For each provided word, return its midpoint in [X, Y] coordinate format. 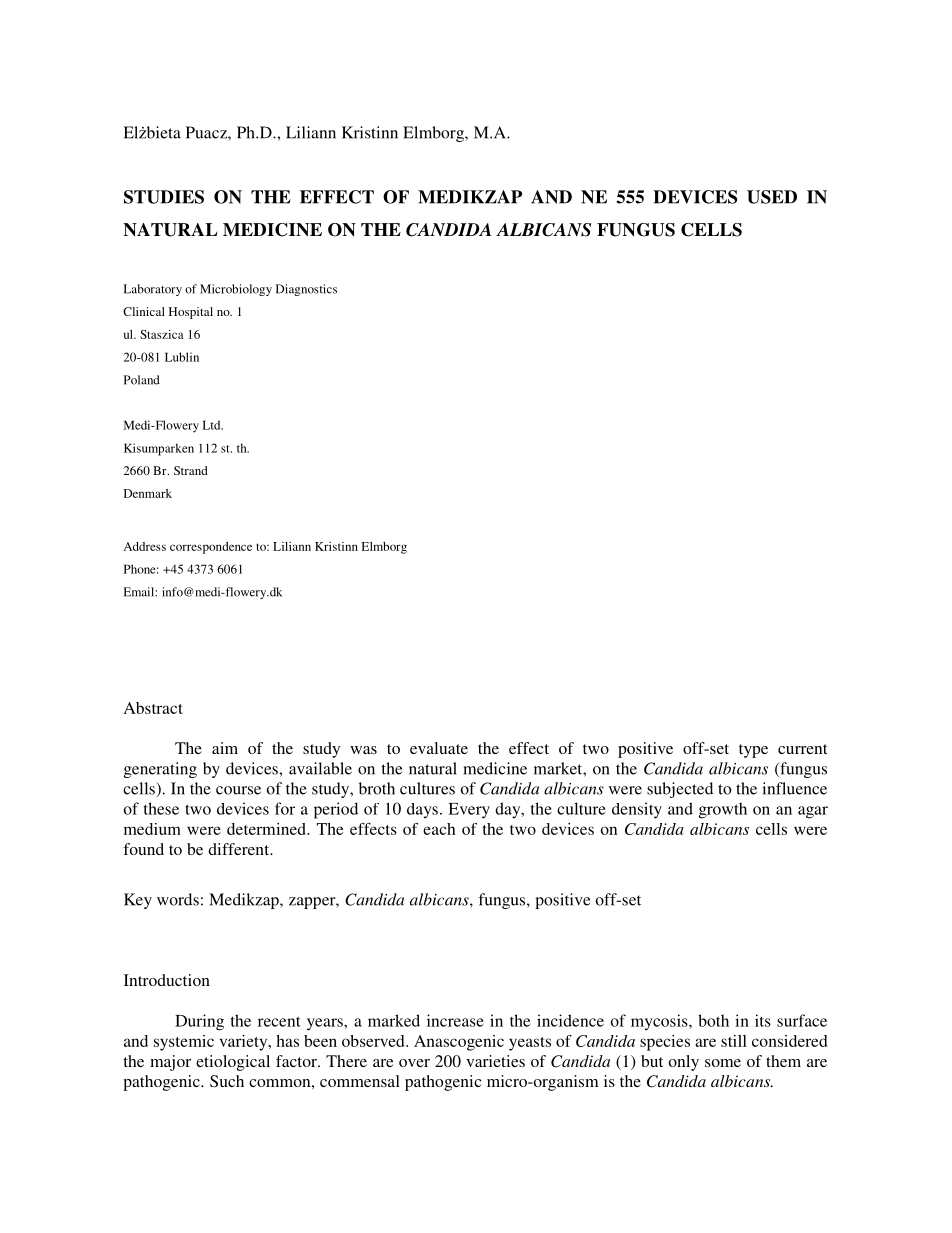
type [753, 751]
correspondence [211, 548]
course [238, 790]
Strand [191, 470]
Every [469, 811]
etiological [233, 1063]
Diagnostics [306, 290]
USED [772, 197]
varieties [495, 1061]
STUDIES [164, 197]
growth [723, 810]
